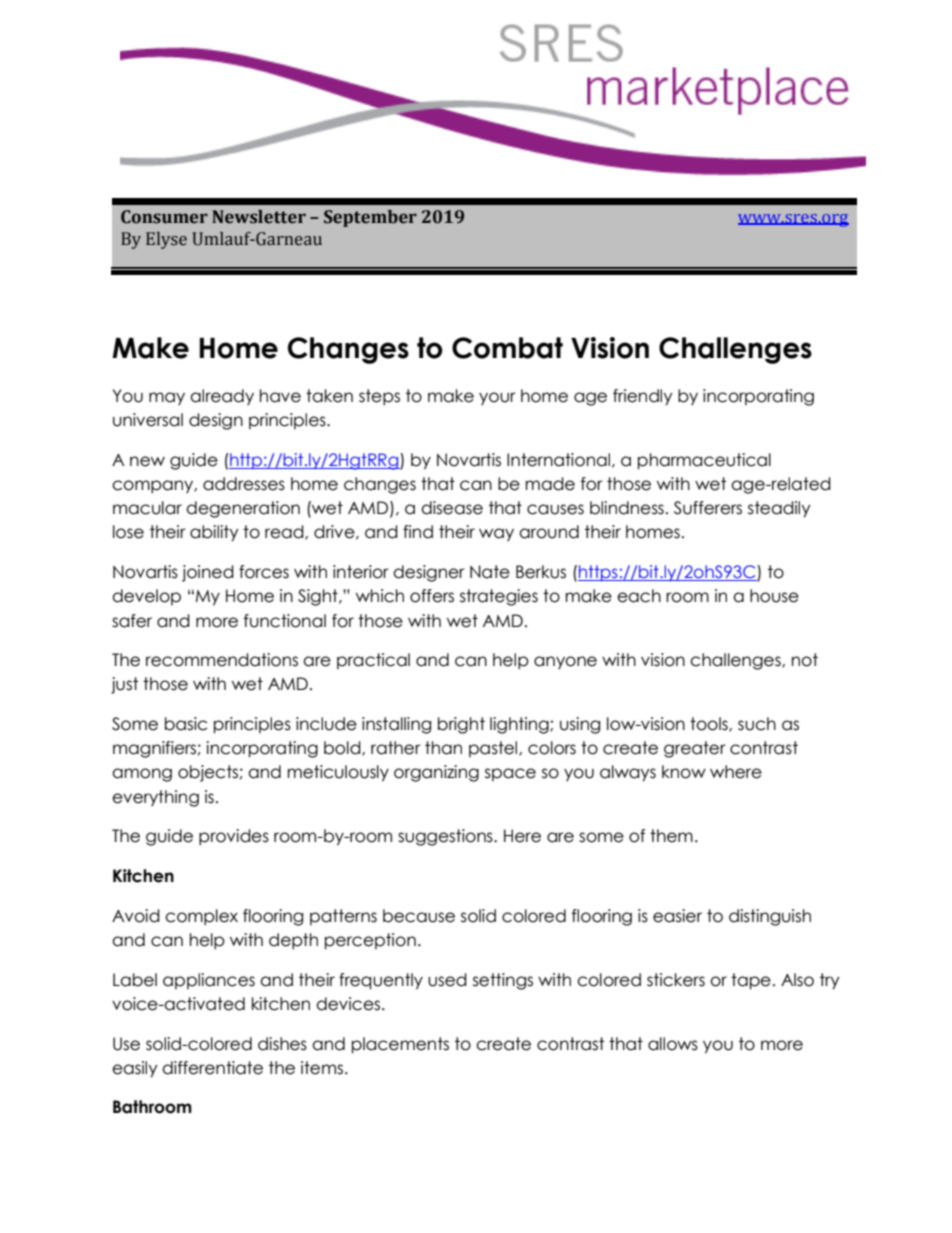 The width and height of the screenshot is (952, 1233). Describe the element at coordinates (370, 218) in the screenshot. I see `September` at that location.
